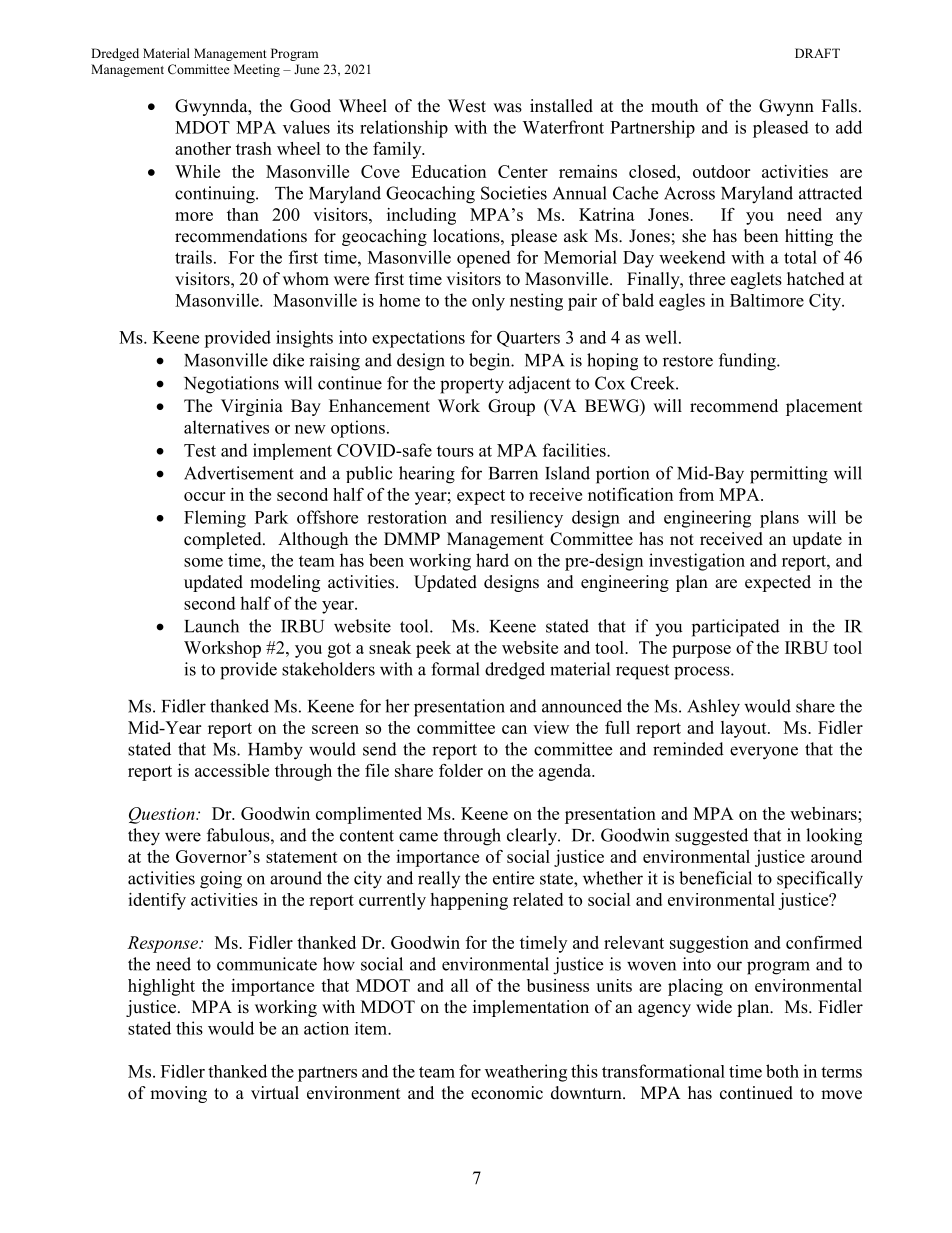 This screenshot has width=952, height=1233. Describe the element at coordinates (492, 560) in the screenshot. I see `hard` at that location.
